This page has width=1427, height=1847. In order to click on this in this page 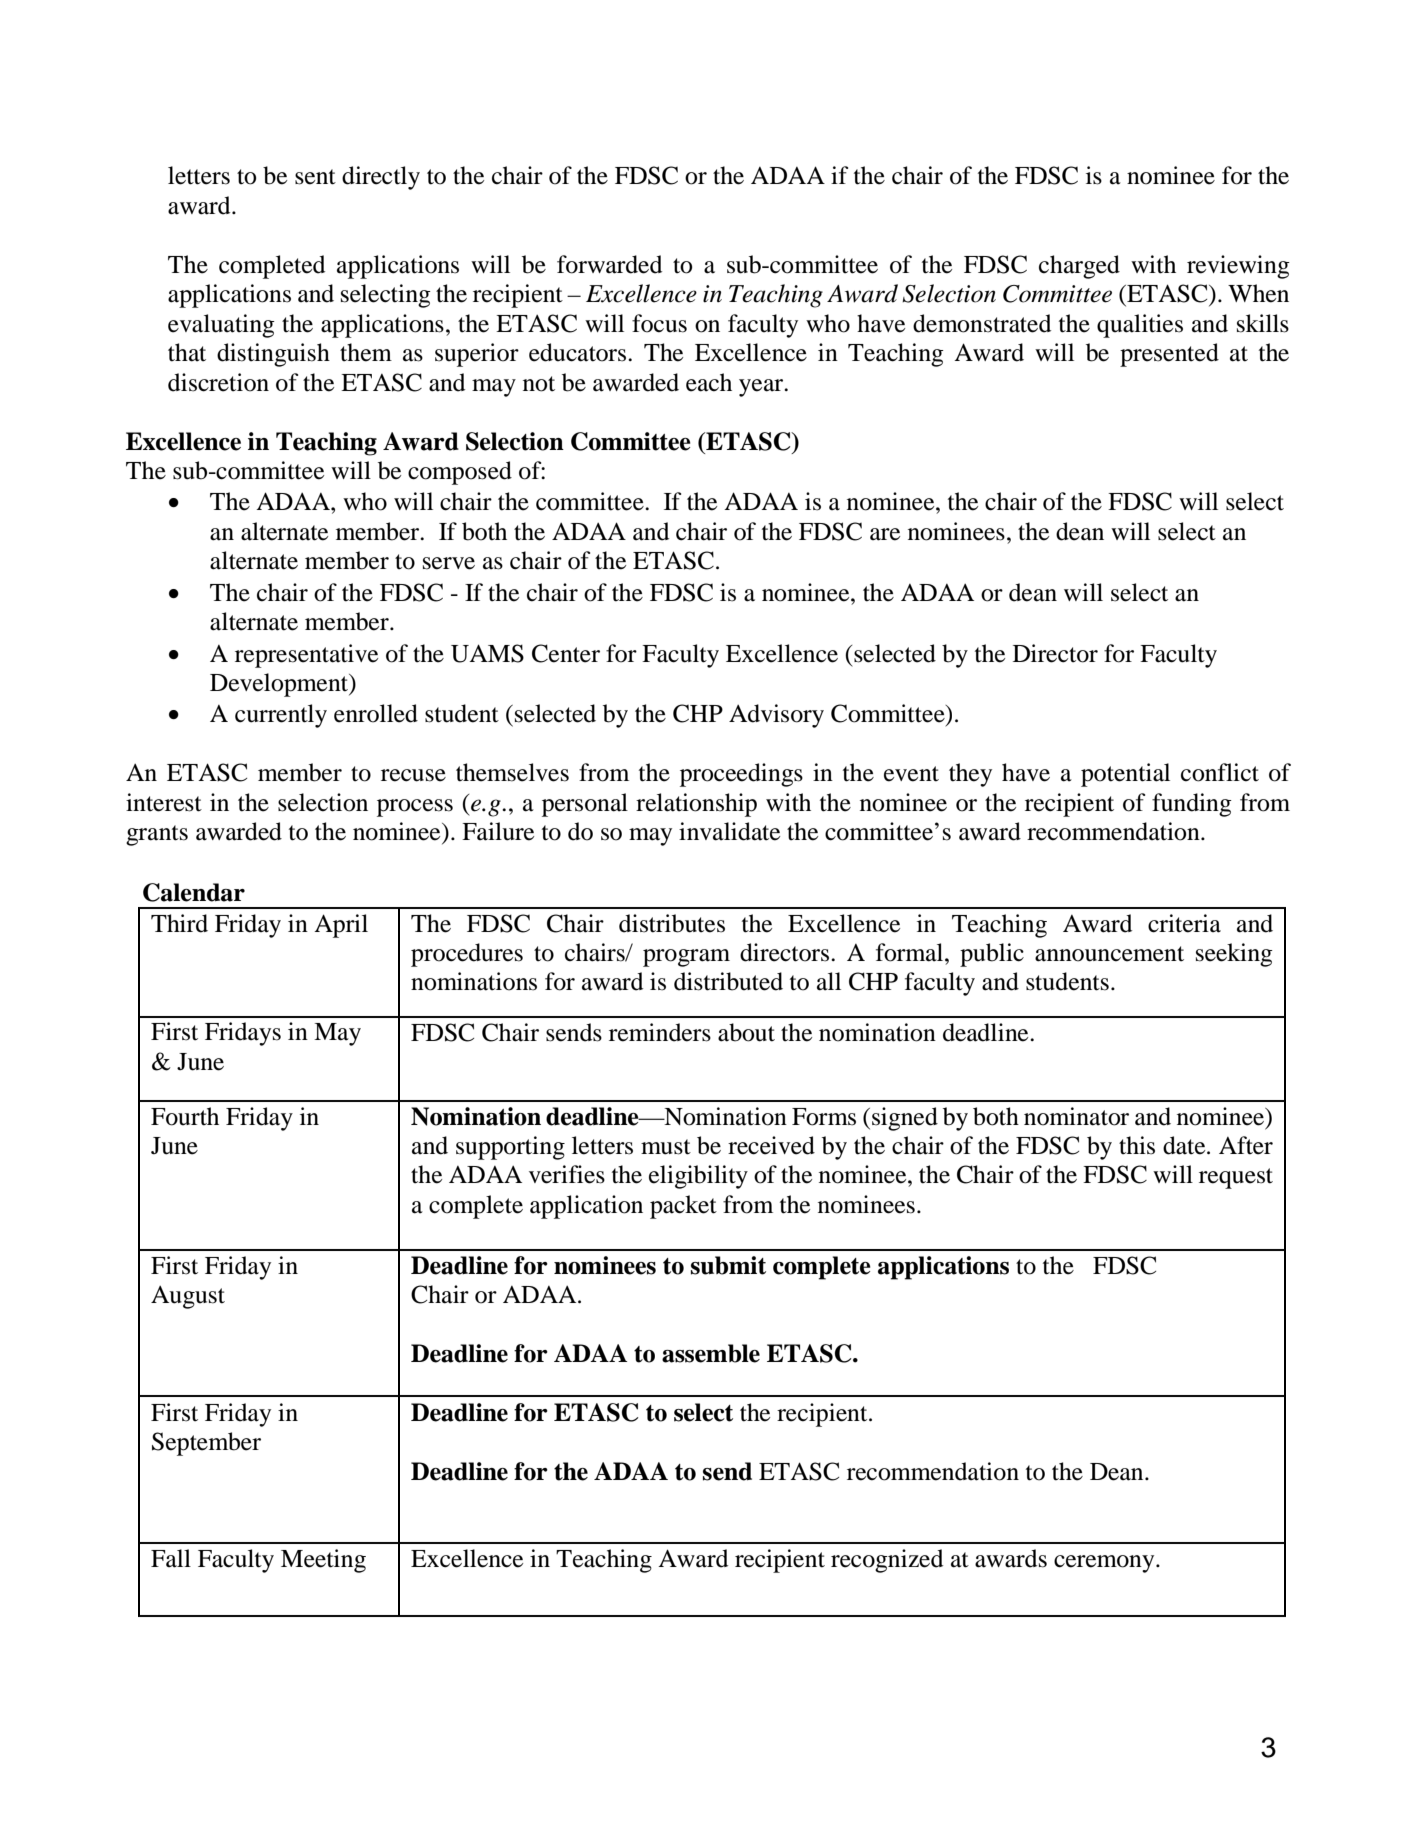, I will do `click(1137, 1145)`.
